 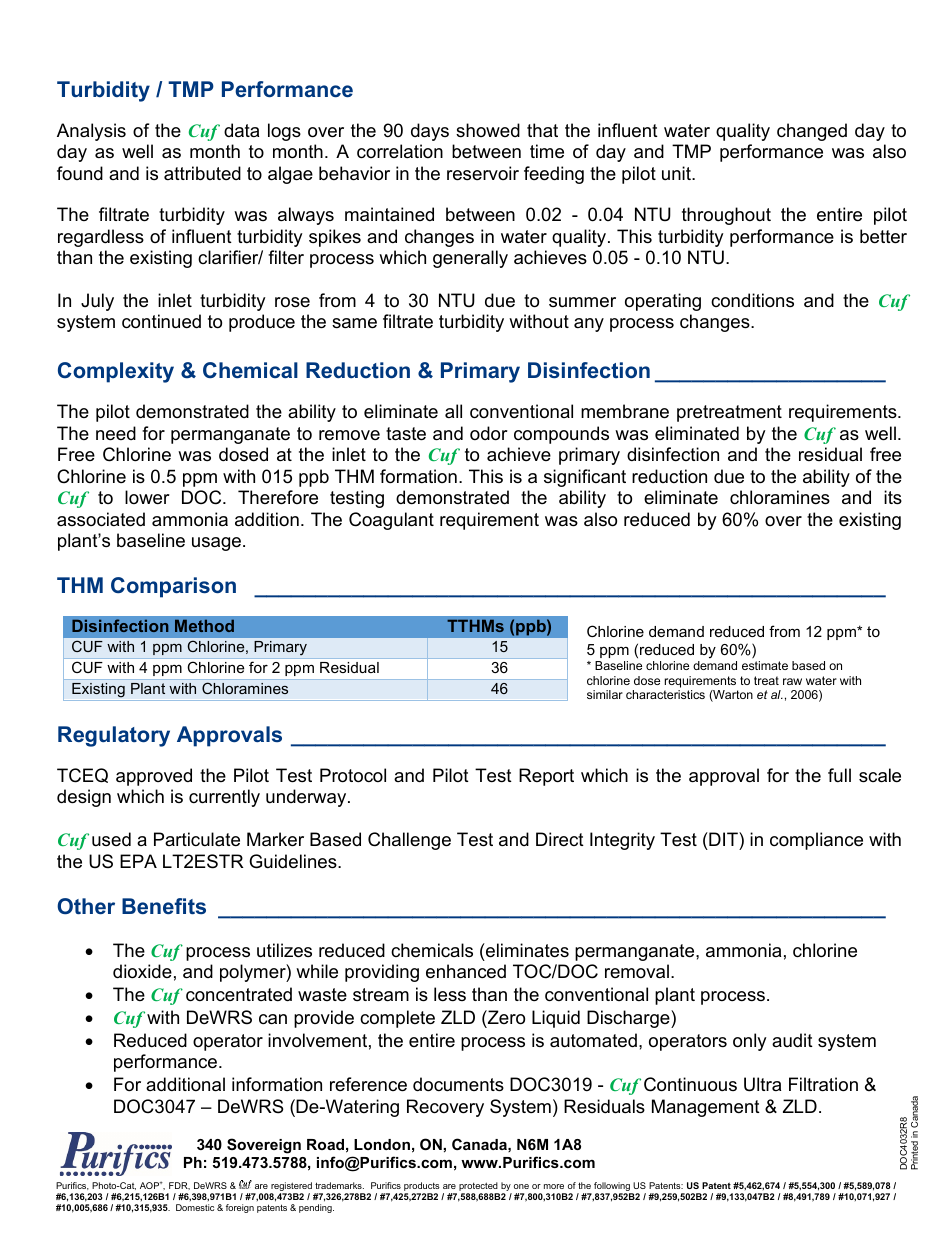 I want to click on lower, so click(x=147, y=497).
